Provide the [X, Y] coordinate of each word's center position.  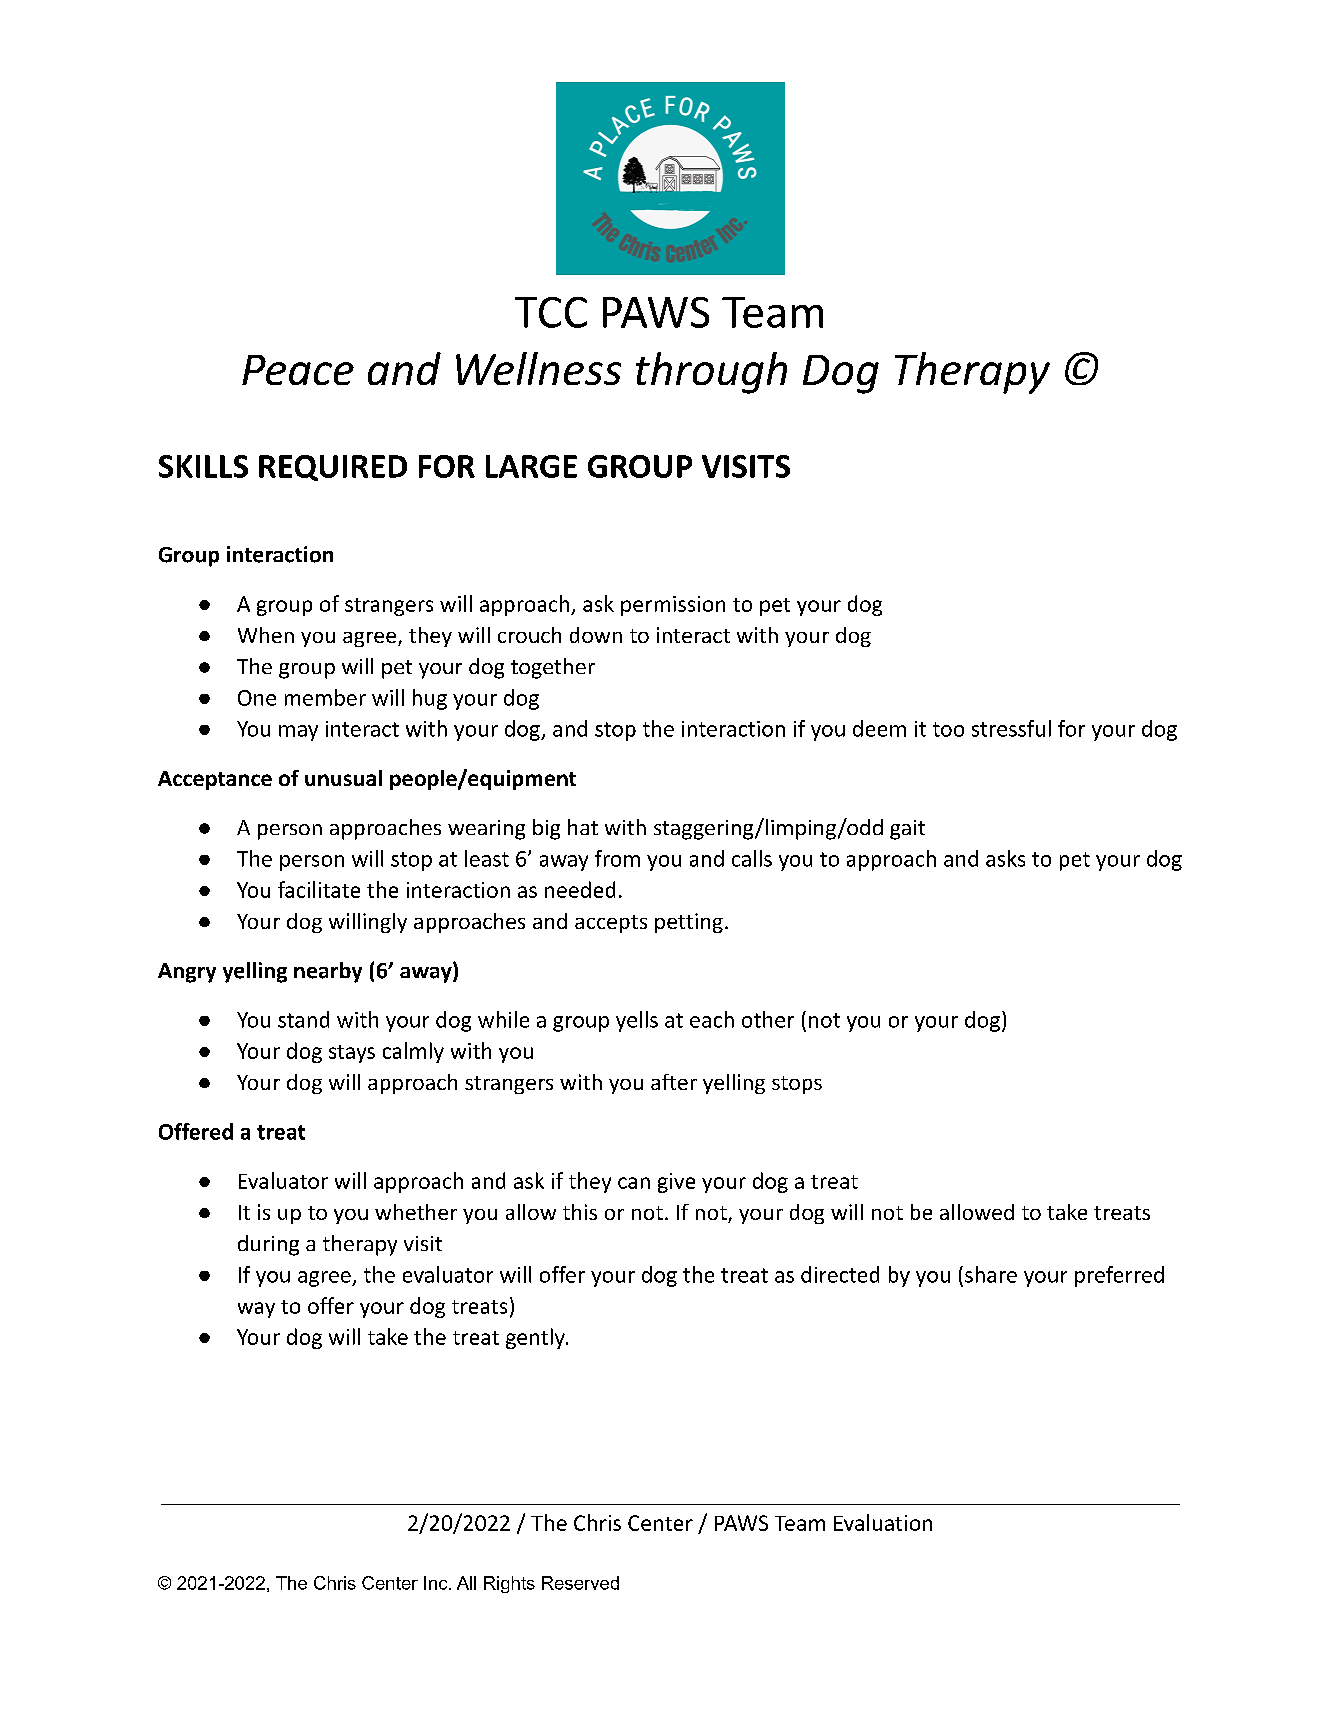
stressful [1011, 728]
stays [352, 1054]
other [768, 1019]
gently [536, 1338]
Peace [298, 370]
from [617, 858]
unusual [343, 778]
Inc [437, 1583]
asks [1005, 858]
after [674, 1082]
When [266, 635]
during [268, 1245]
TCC [551, 312]
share [991, 1274]
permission [673, 606]
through [711, 373]
